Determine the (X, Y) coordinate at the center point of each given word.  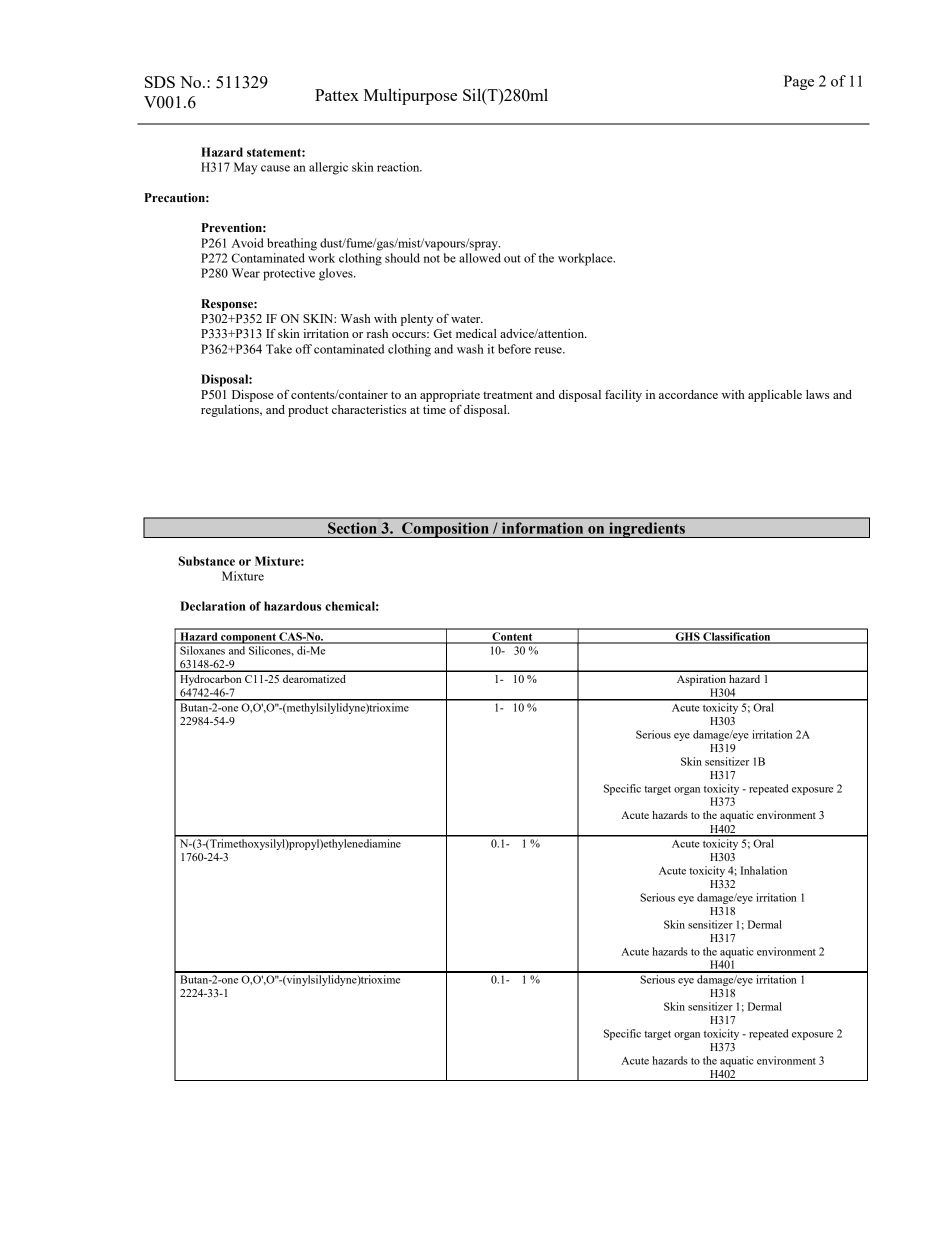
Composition (445, 530)
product (308, 411)
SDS (160, 82)
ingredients (647, 530)
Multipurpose (410, 96)
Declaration (212, 606)
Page (799, 82)
